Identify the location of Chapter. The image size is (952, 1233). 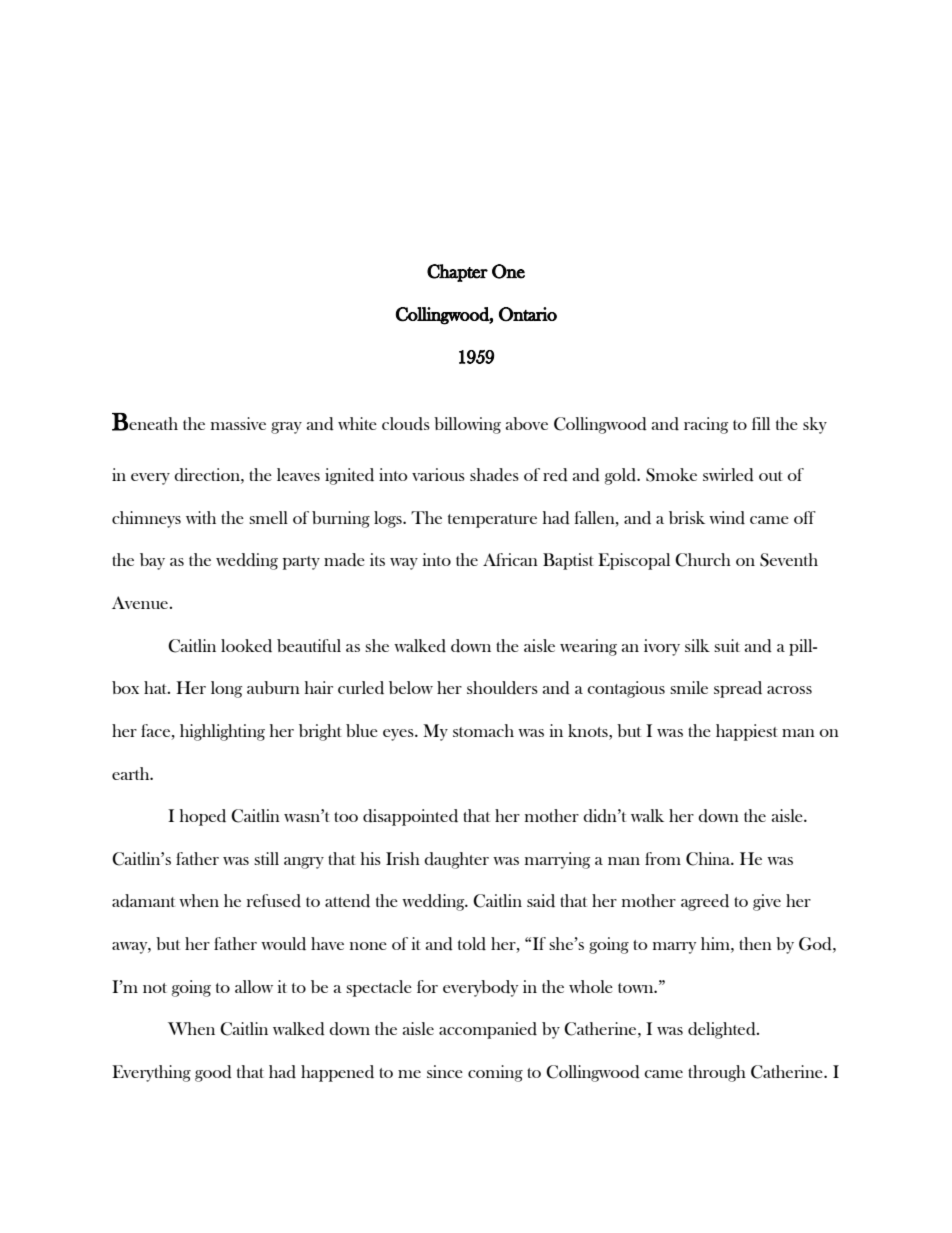
(457, 273).
